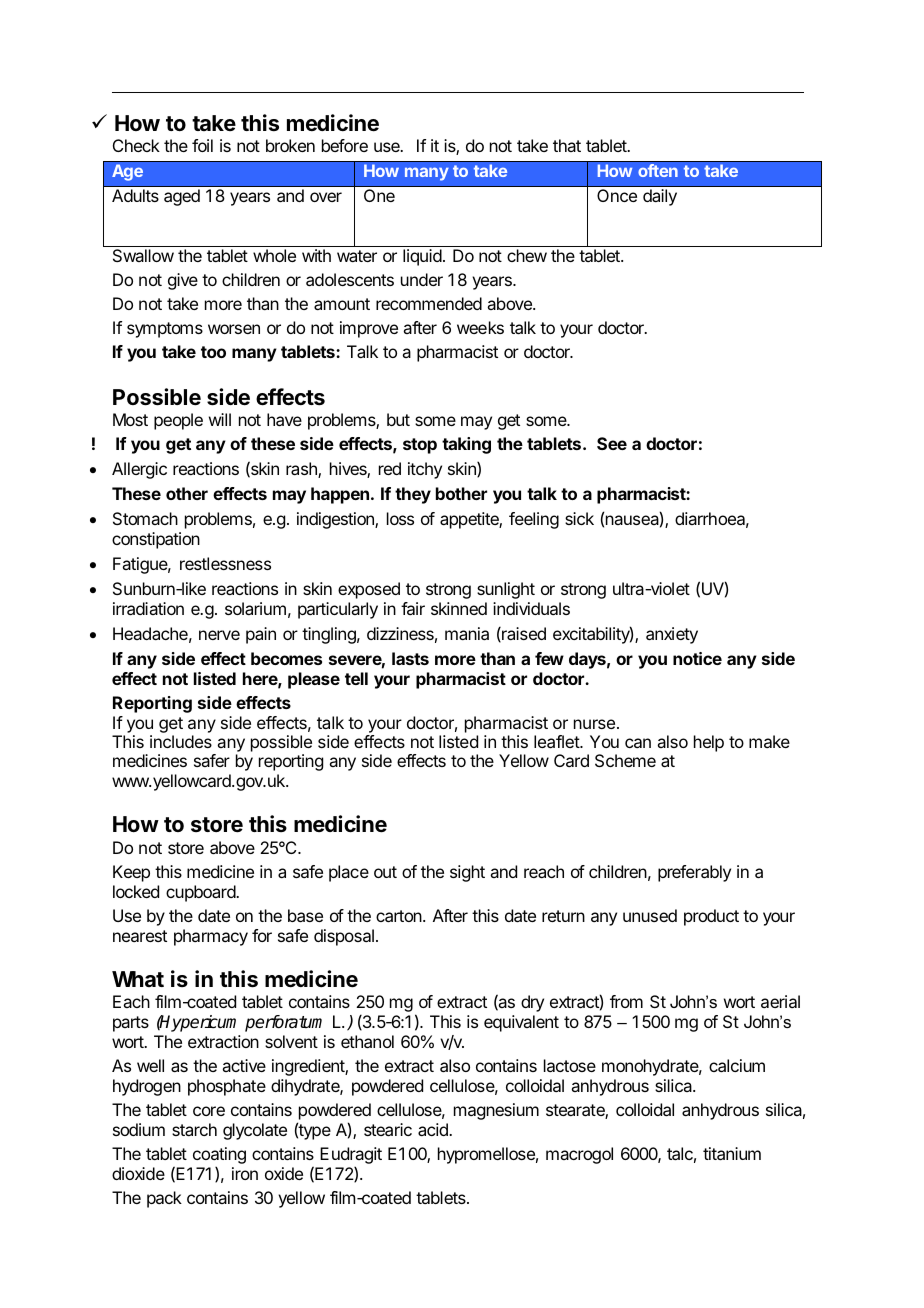 The width and height of the page is (924, 1308). Describe the element at coordinates (422, 257) in the page. I see `liquid` at that location.
